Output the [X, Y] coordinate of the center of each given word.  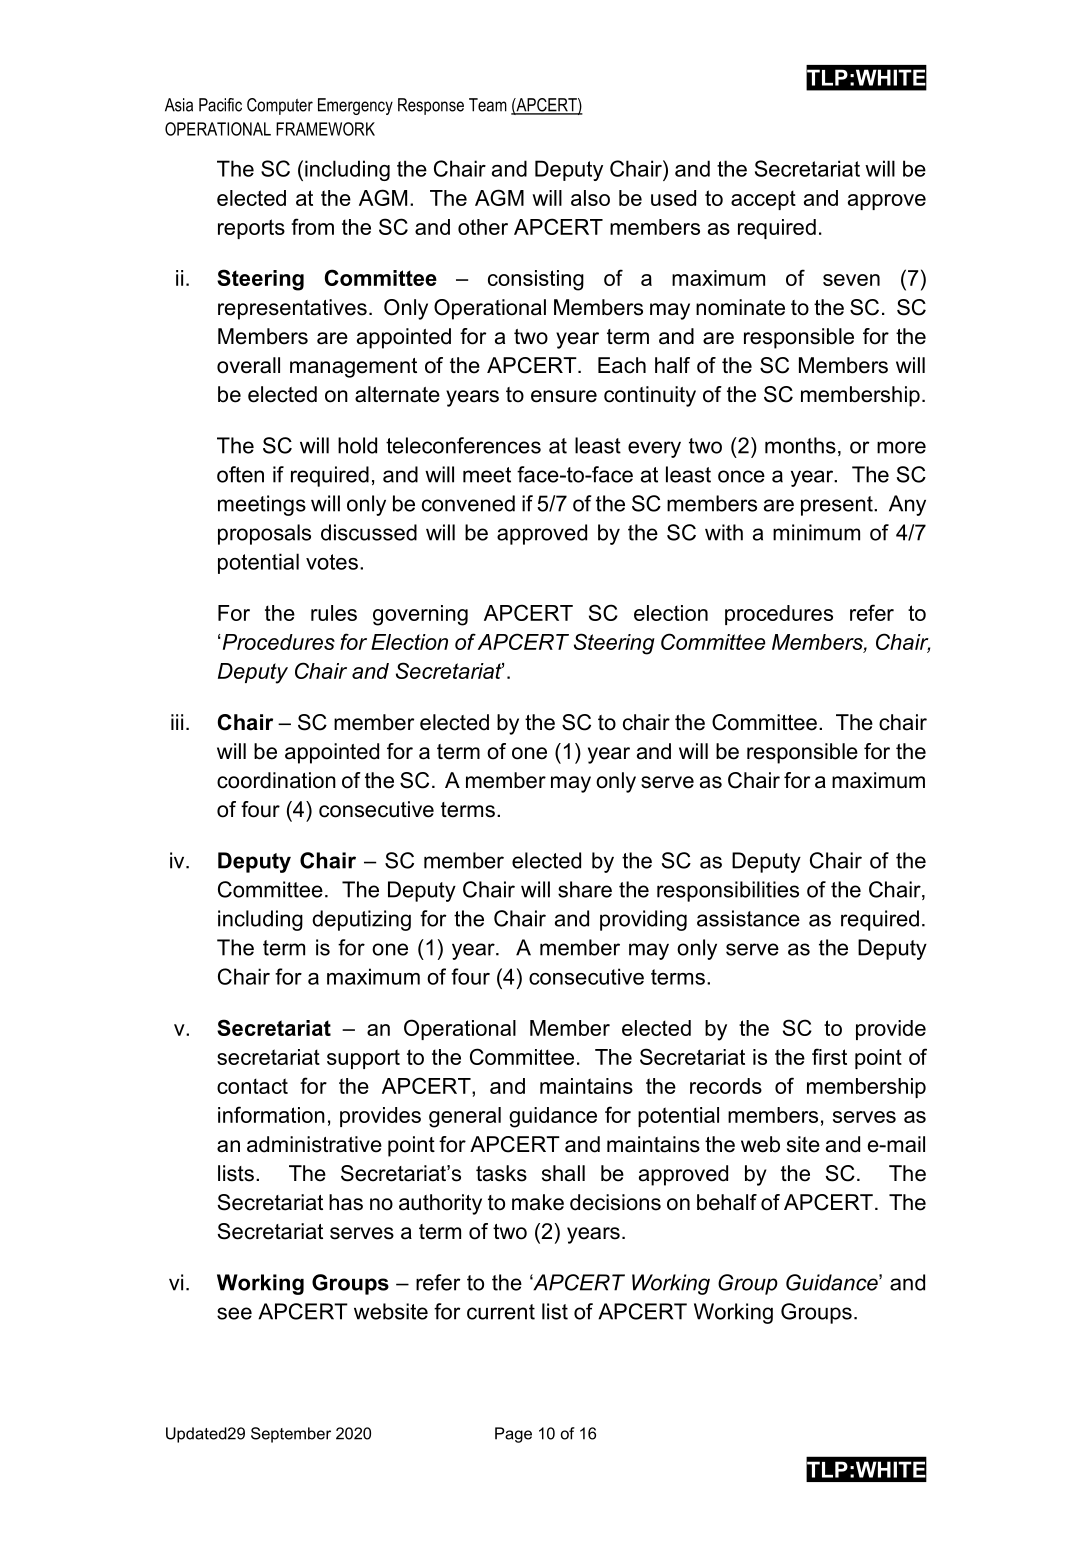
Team [488, 105]
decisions [615, 1202]
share [585, 889]
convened [468, 503]
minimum [816, 532]
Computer [280, 106]
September [291, 1435]
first [829, 1056]
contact [252, 1086]
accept [763, 200]
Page [513, 1435]
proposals [264, 534]
